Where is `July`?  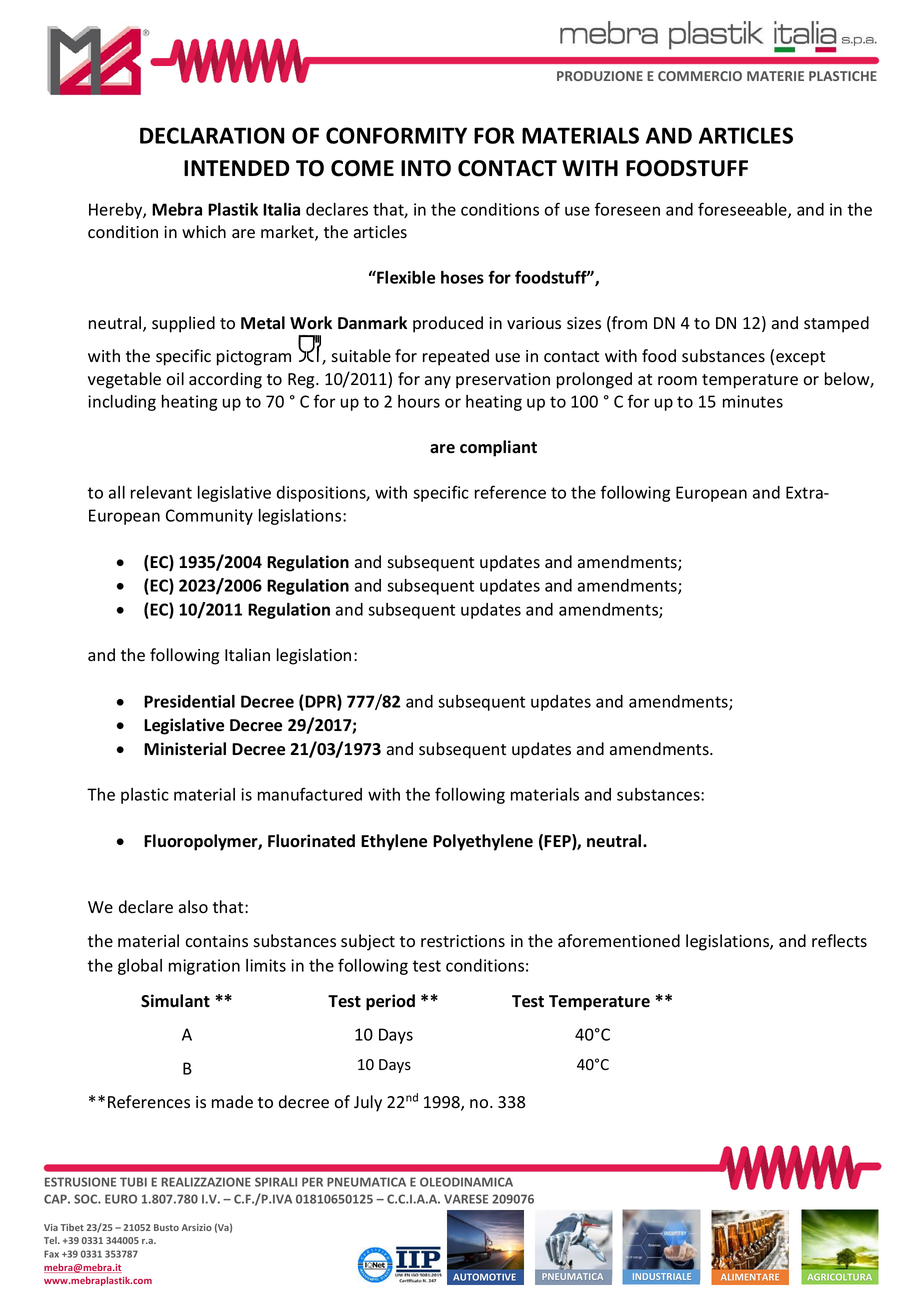 July is located at coordinates (368, 1103).
